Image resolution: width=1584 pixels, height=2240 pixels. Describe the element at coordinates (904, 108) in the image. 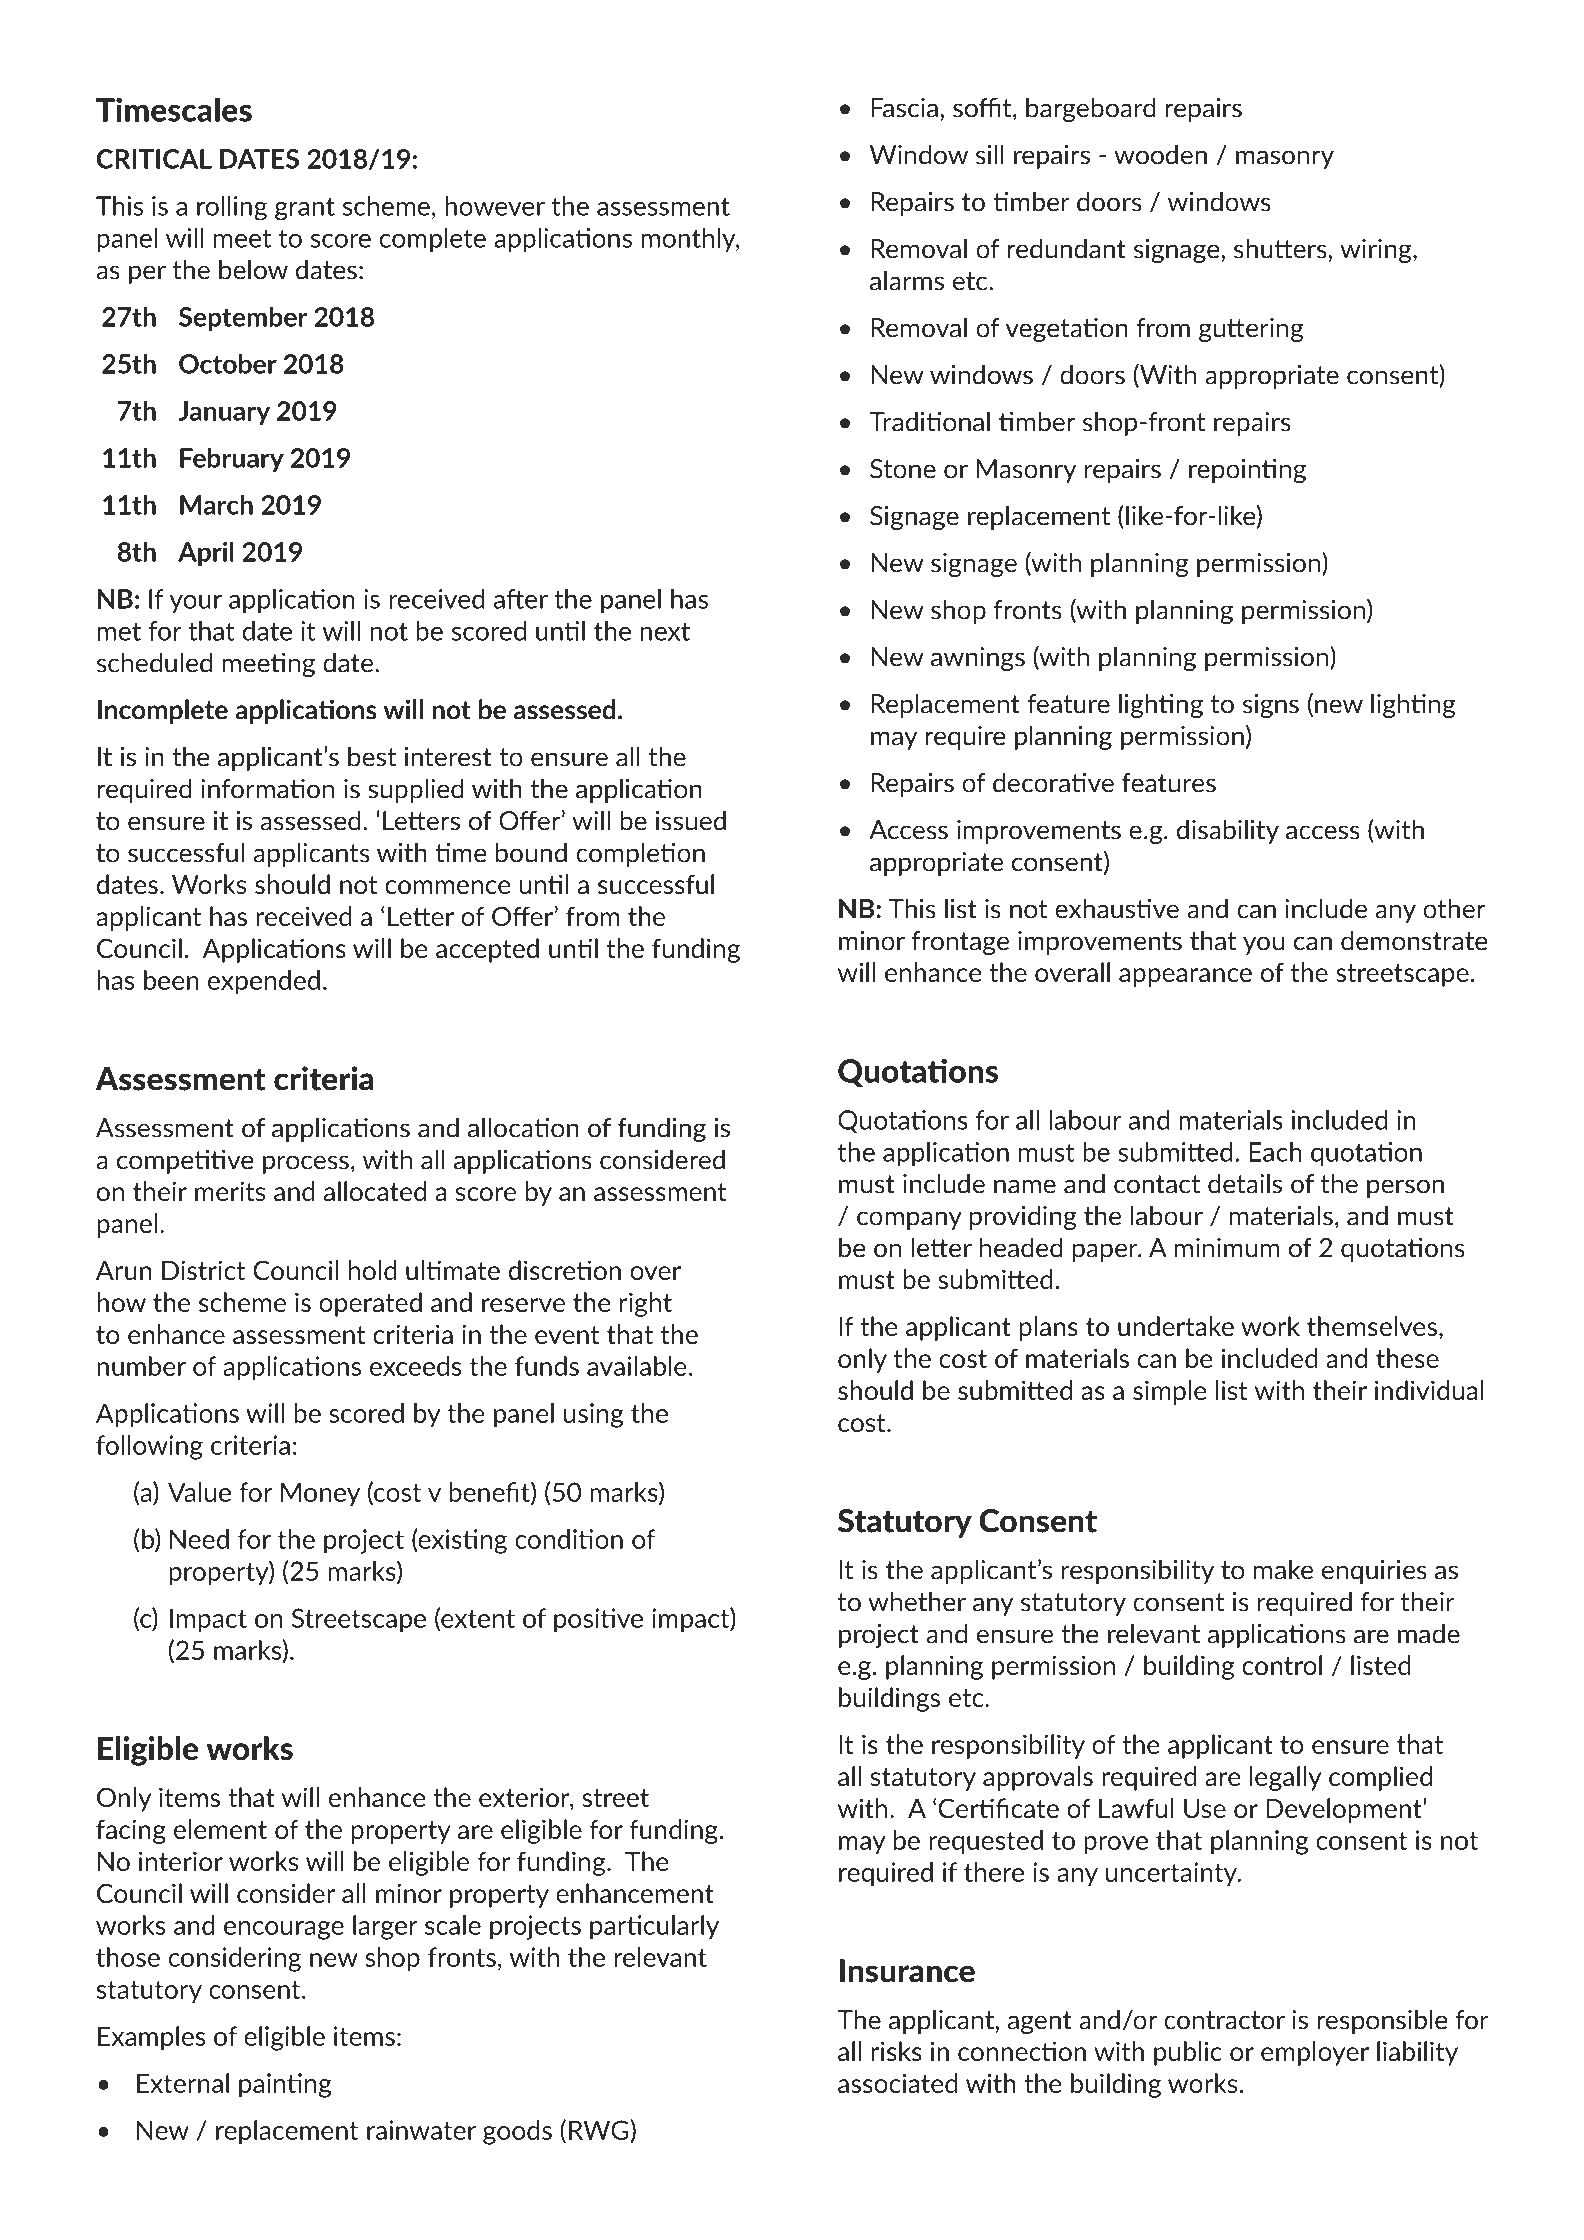

I see `Fascia` at that location.
